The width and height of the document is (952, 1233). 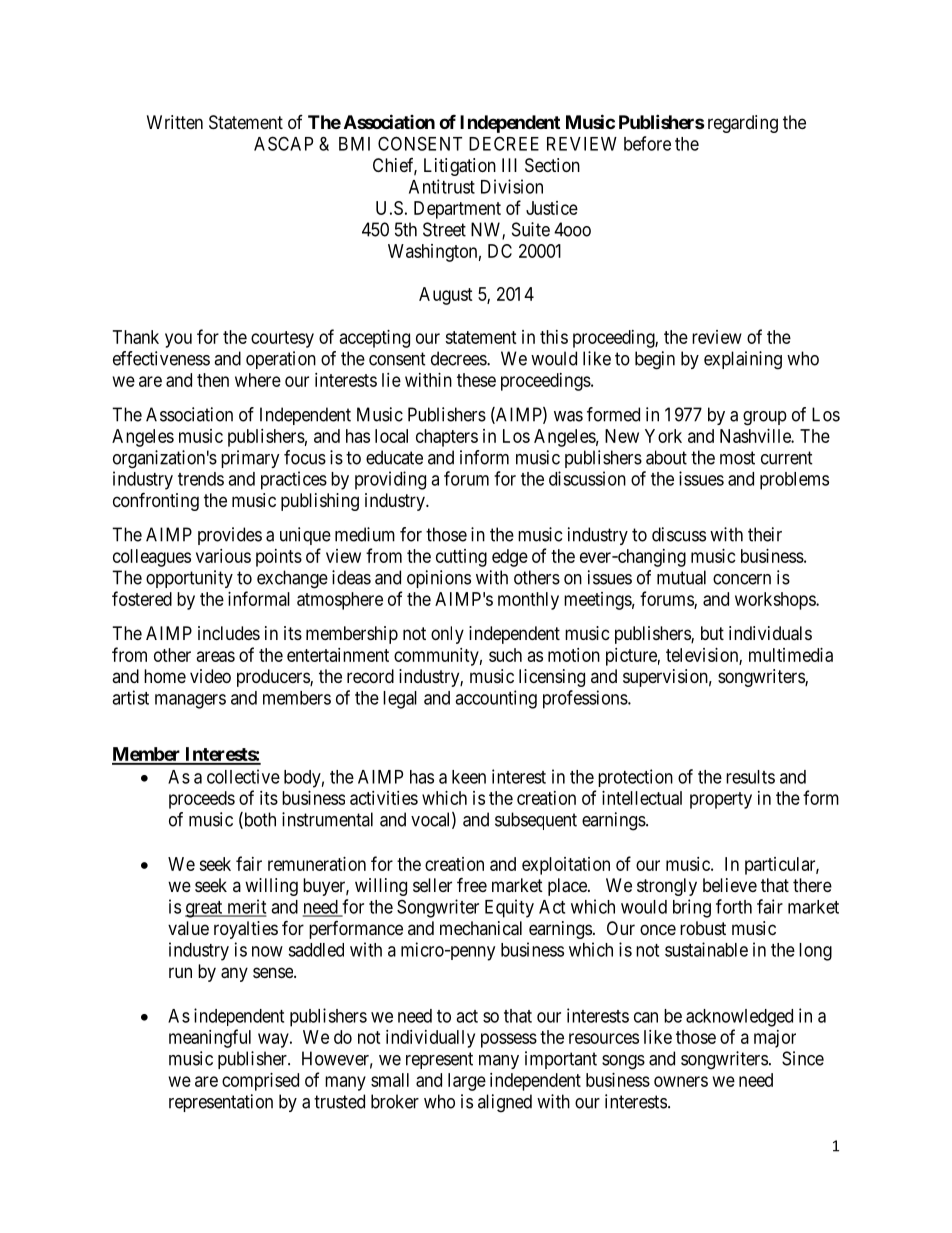 What do you see at coordinates (260, 1082) in the document?
I see `comprised` at bounding box center [260, 1082].
